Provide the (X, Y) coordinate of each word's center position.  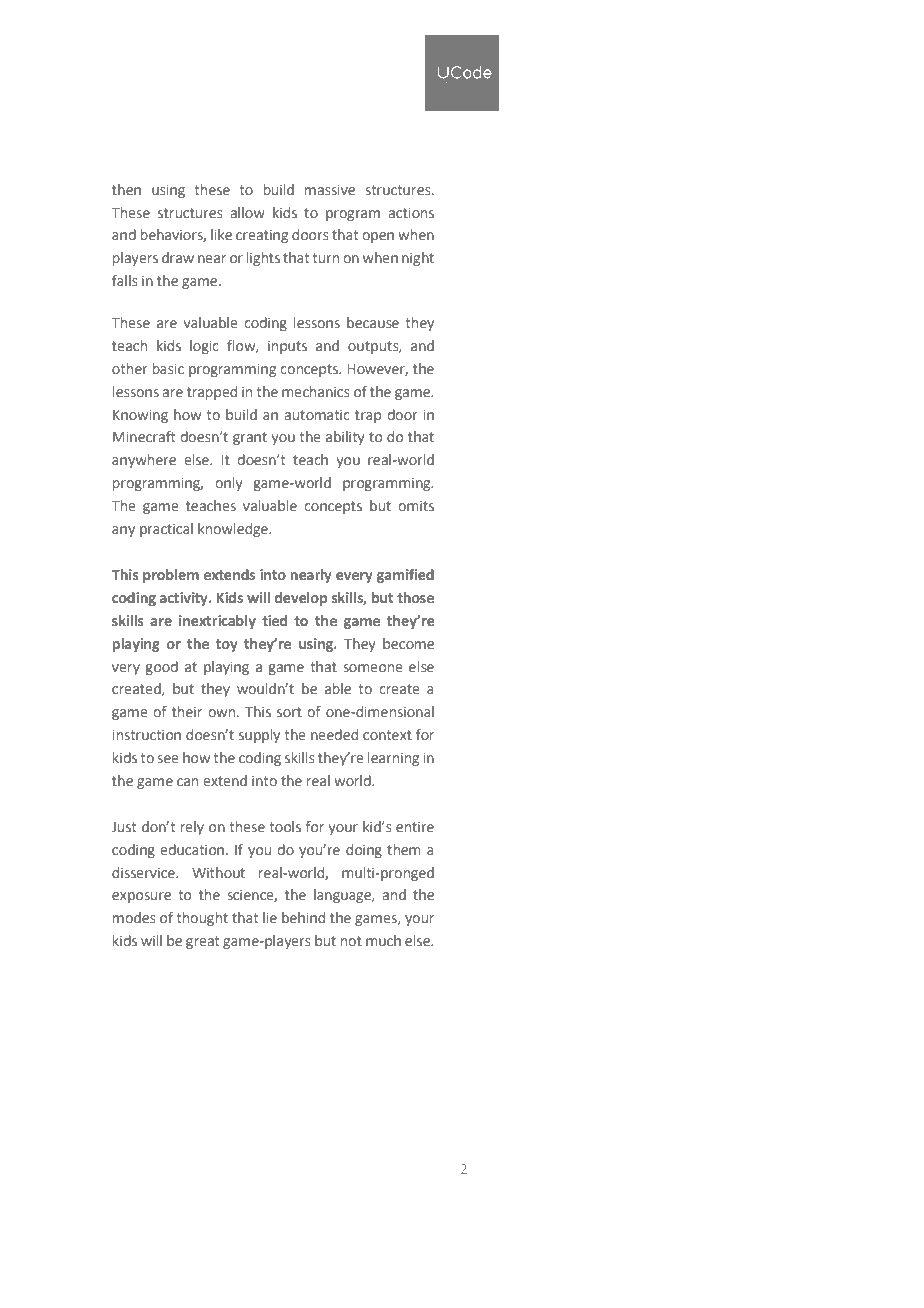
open (378, 237)
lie (270, 917)
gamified (405, 576)
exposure (141, 897)
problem (171, 576)
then (126, 189)
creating (262, 236)
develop (301, 599)
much (383, 940)
